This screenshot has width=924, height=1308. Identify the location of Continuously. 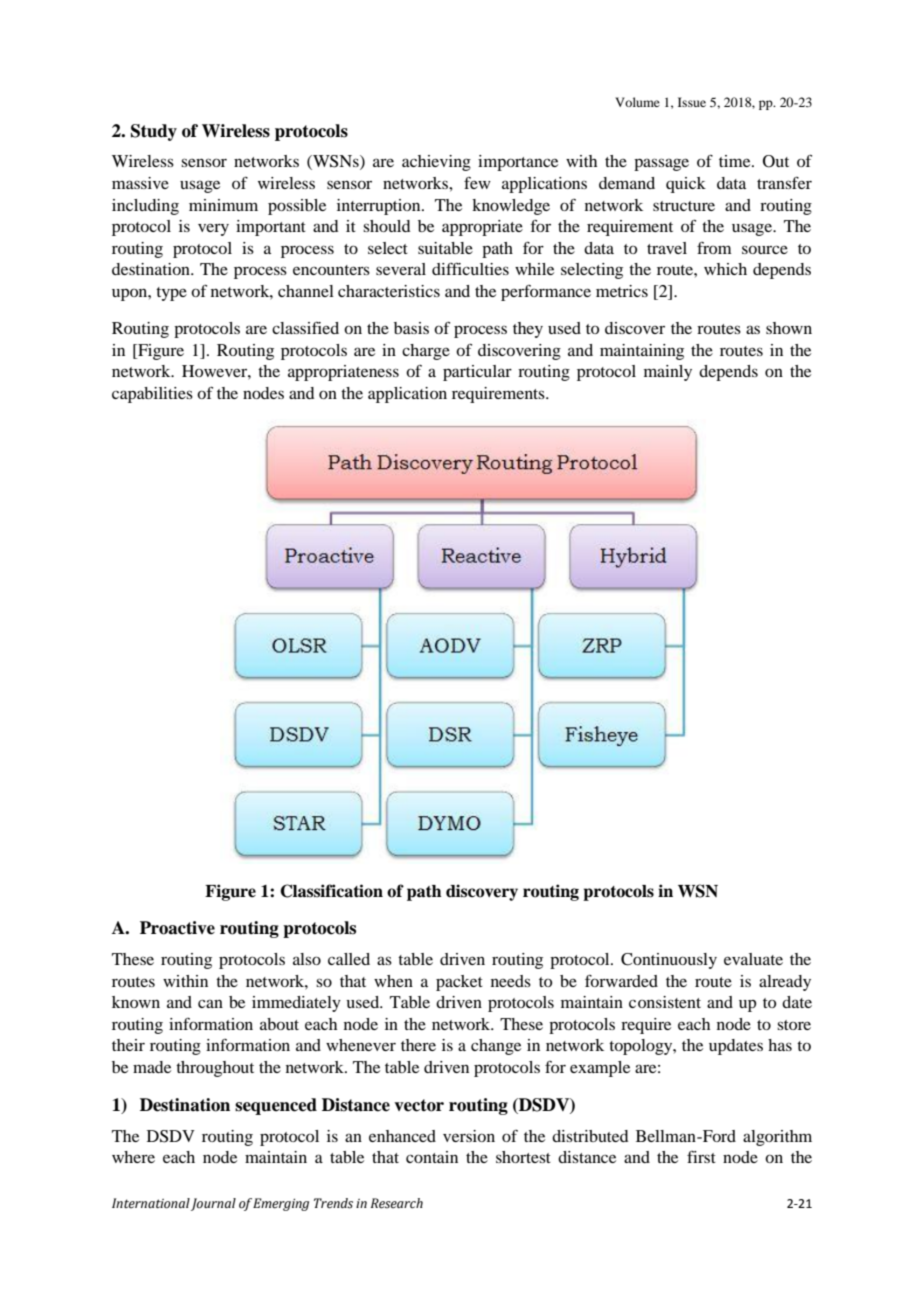
(669, 961).
